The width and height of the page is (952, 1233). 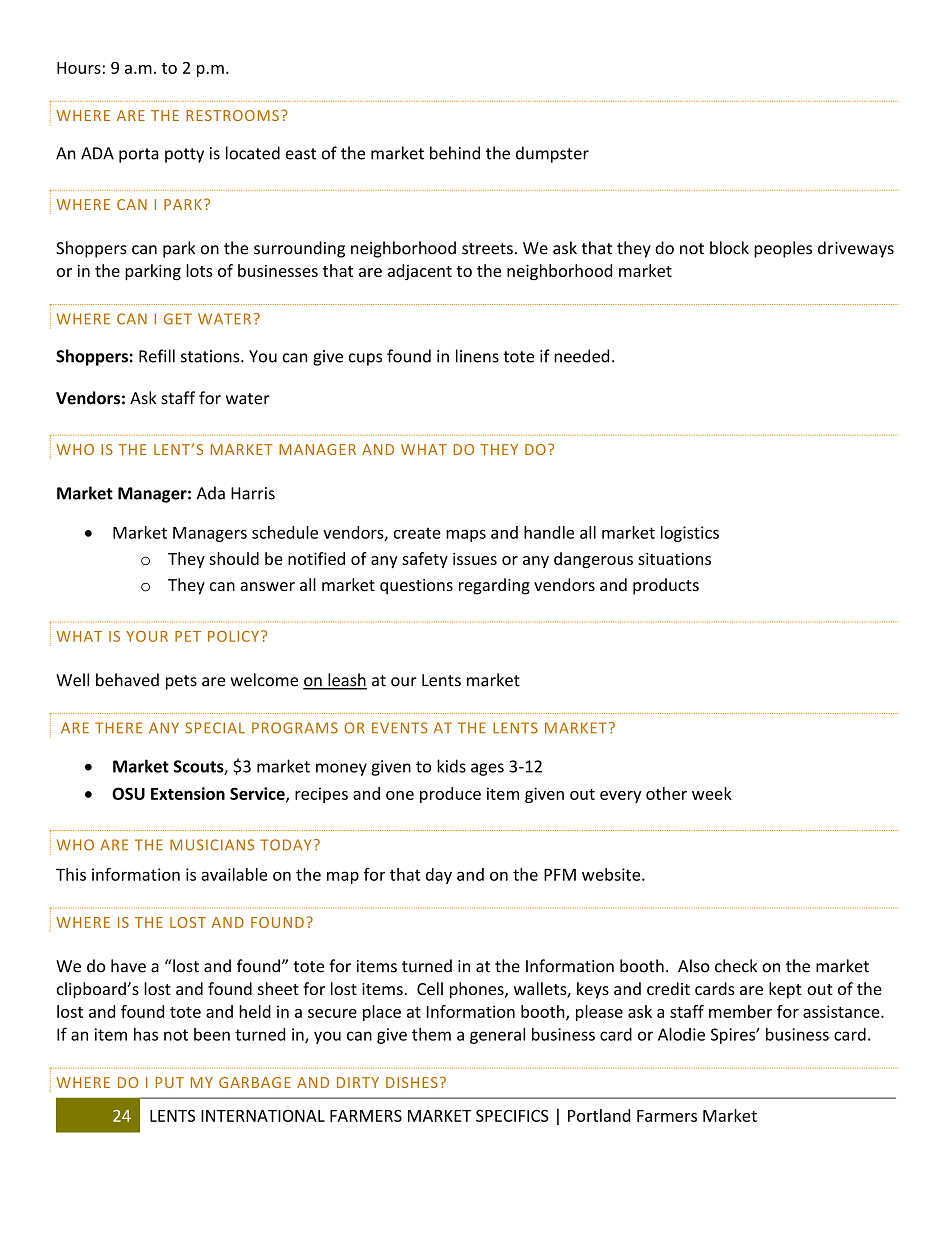 I want to click on week, so click(x=712, y=793).
